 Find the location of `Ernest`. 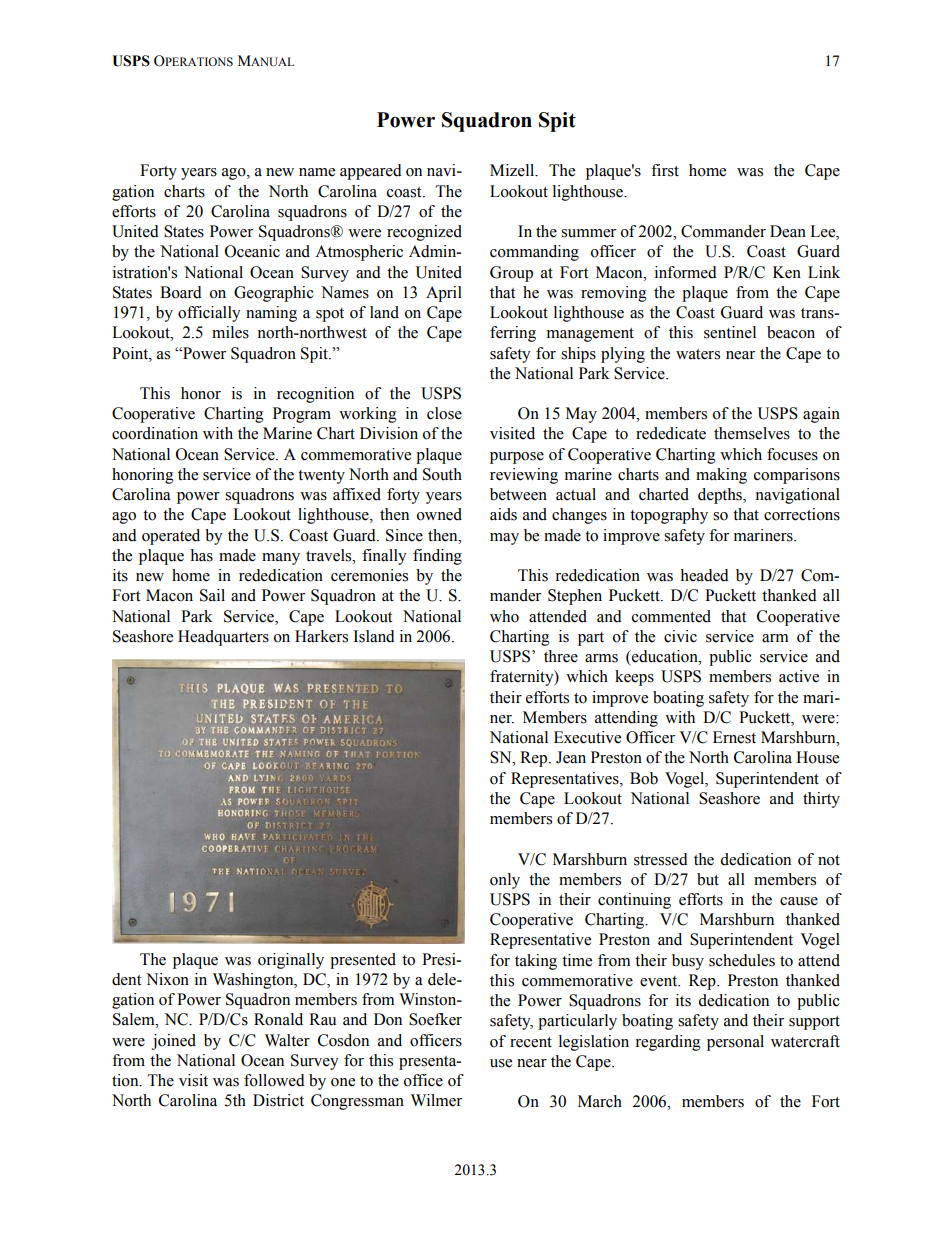

Ernest is located at coordinates (734, 737).
